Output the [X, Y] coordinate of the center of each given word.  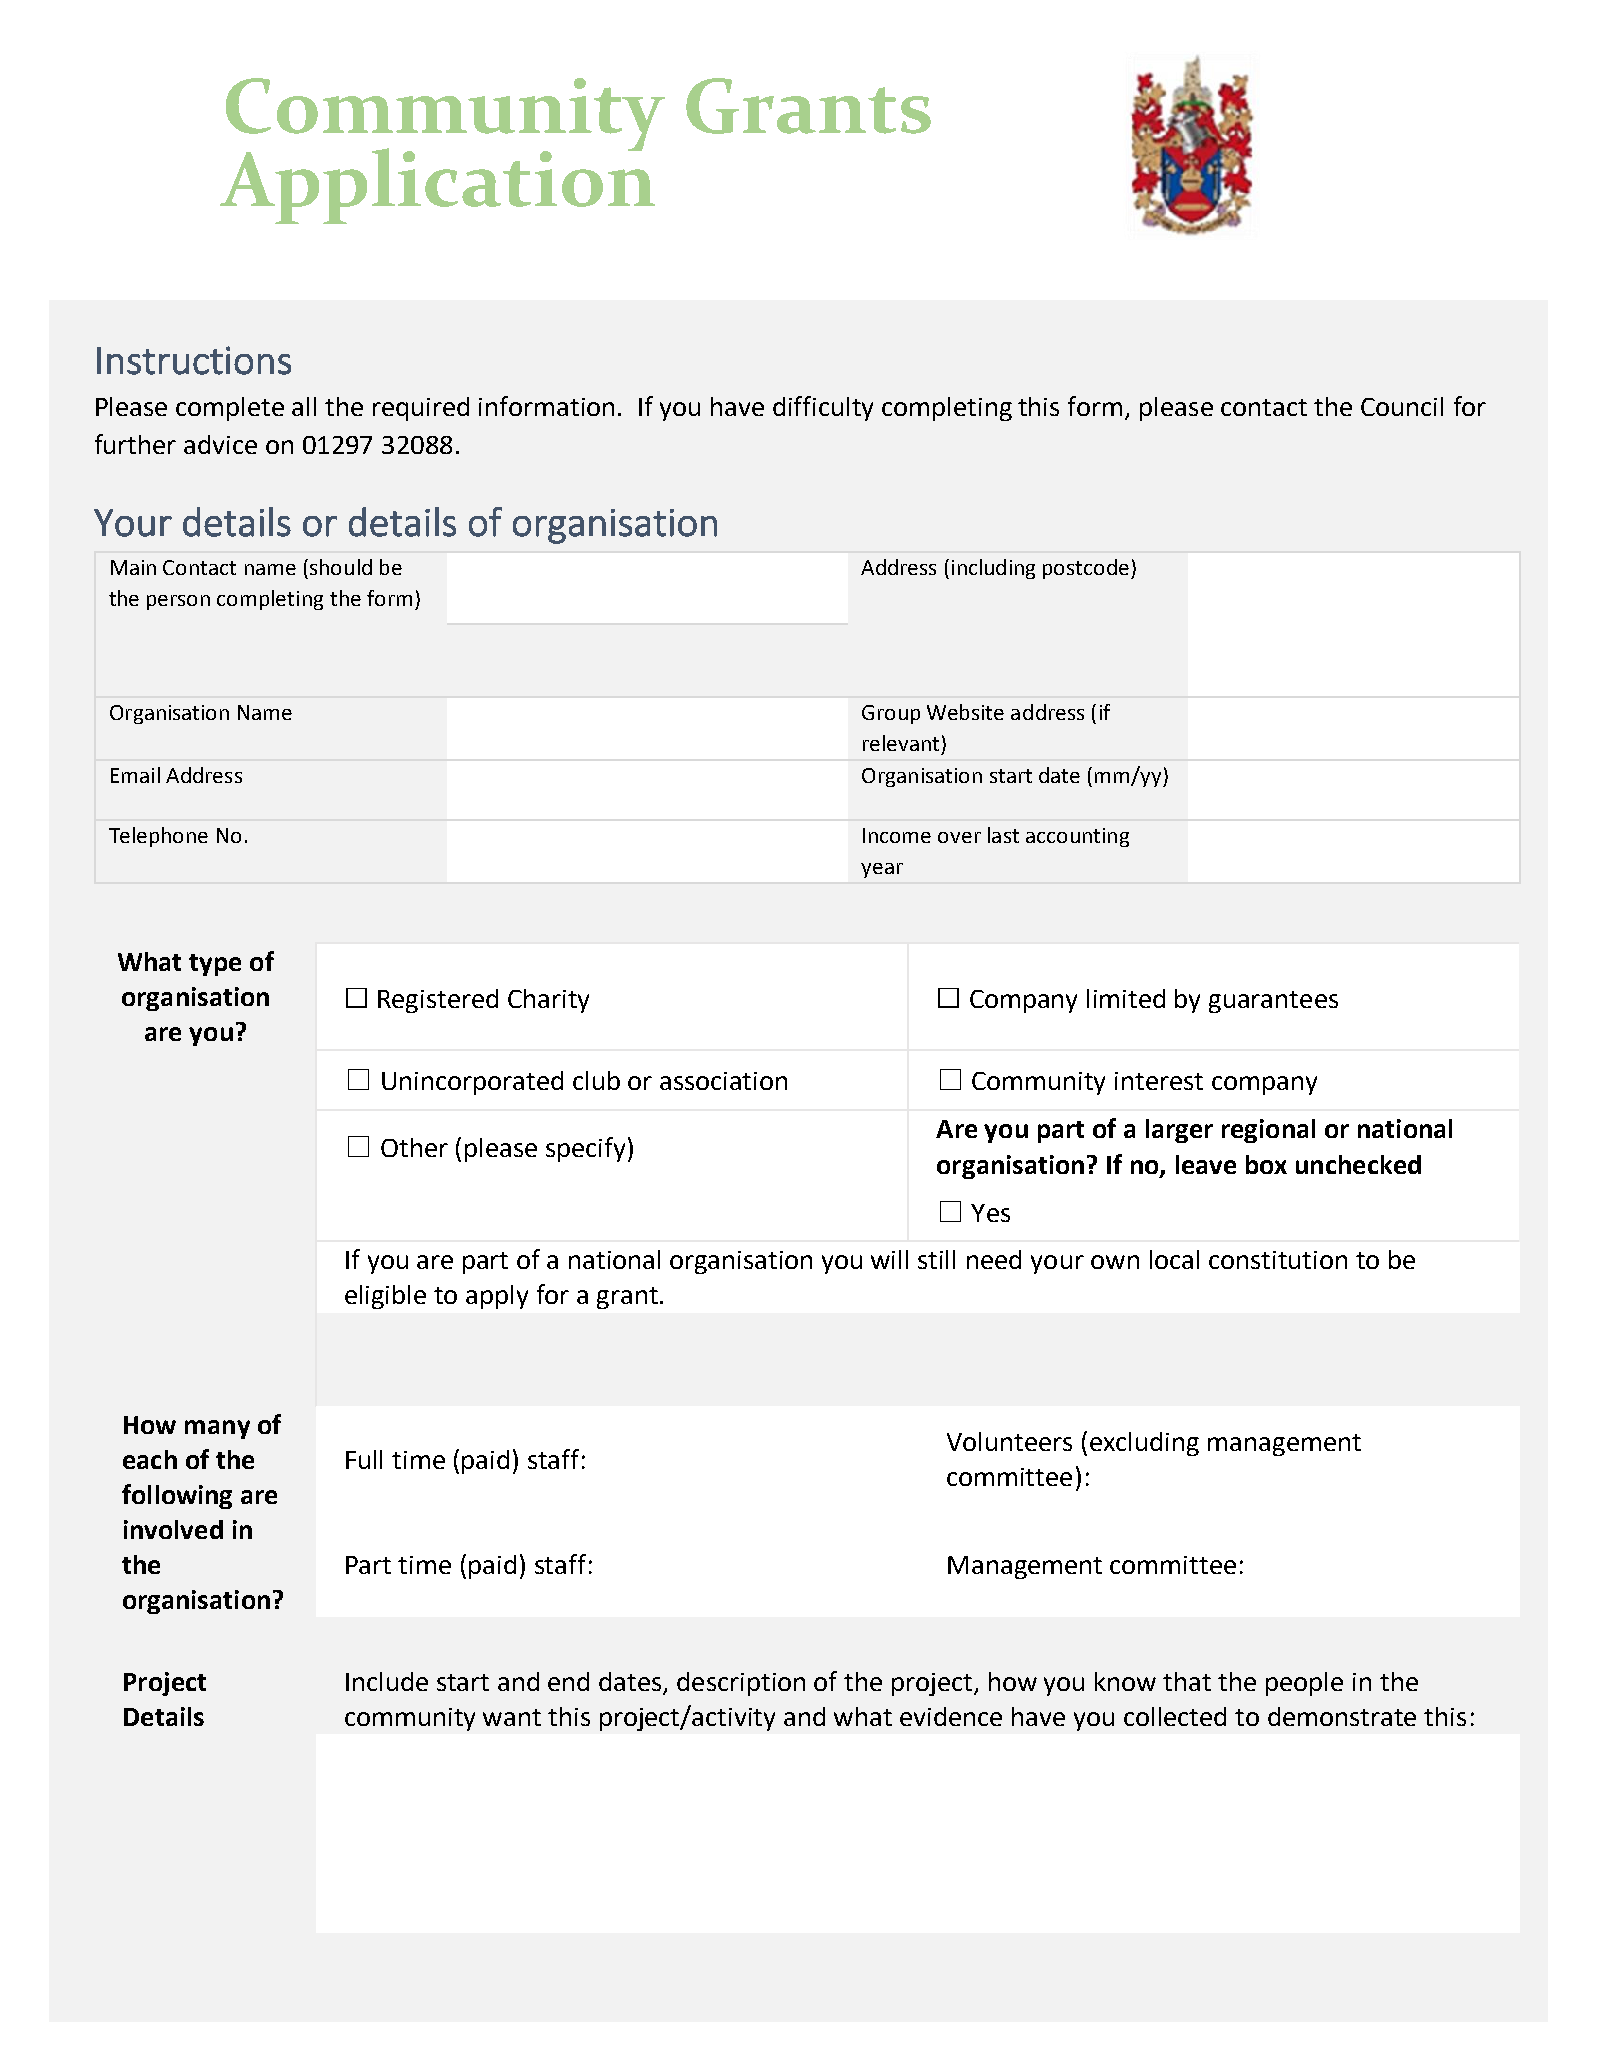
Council [1402, 406]
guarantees [1273, 1002]
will [889, 1259]
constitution [1278, 1260]
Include [387, 1681]
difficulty [823, 408]
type [215, 965]
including [993, 569]
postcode [1087, 569]
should [341, 567]
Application [437, 185]
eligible [385, 1297]
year [882, 870]
